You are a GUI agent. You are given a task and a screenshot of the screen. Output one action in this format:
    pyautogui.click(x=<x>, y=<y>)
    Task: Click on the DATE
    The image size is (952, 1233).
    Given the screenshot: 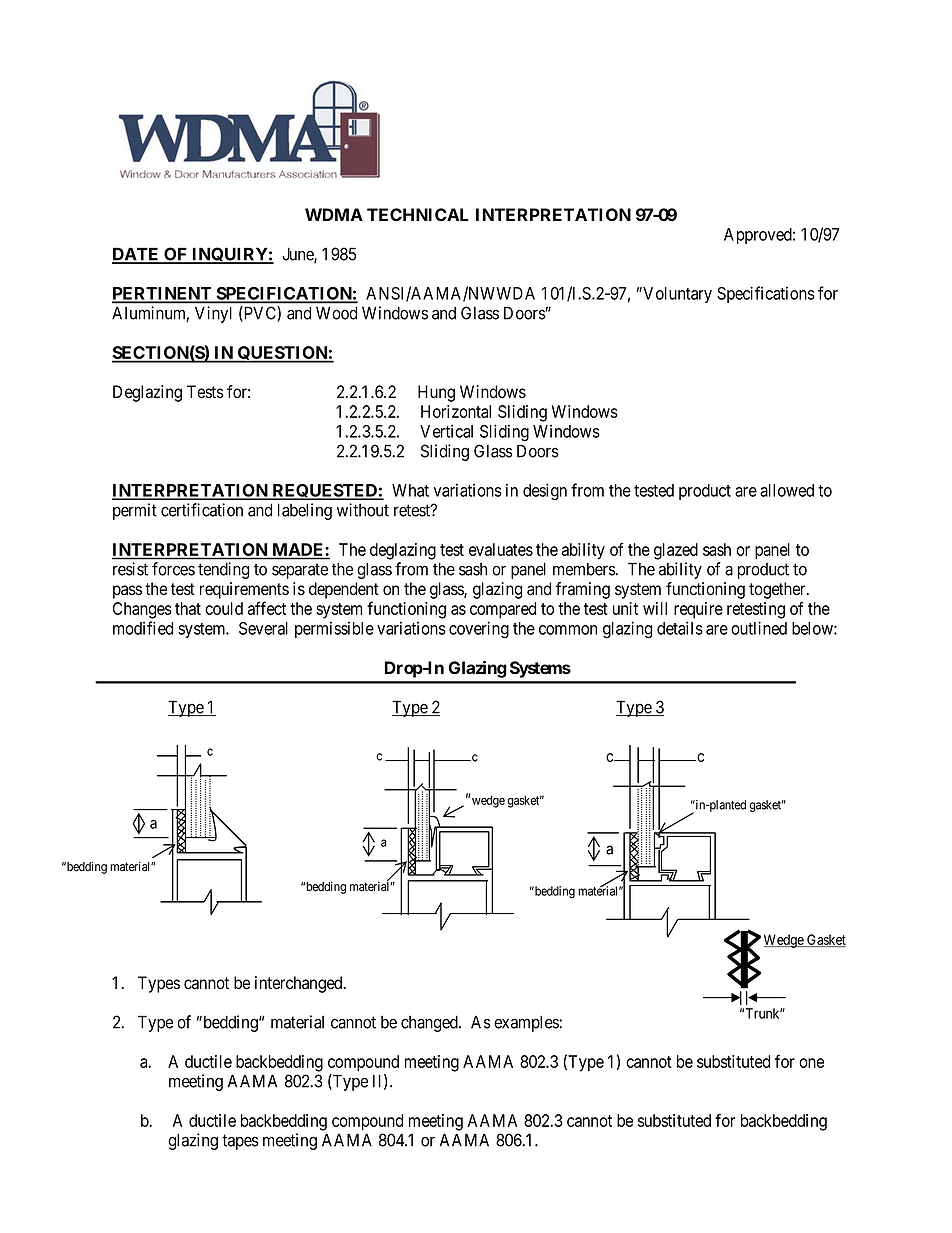 What is the action you would take?
    pyautogui.click(x=136, y=255)
